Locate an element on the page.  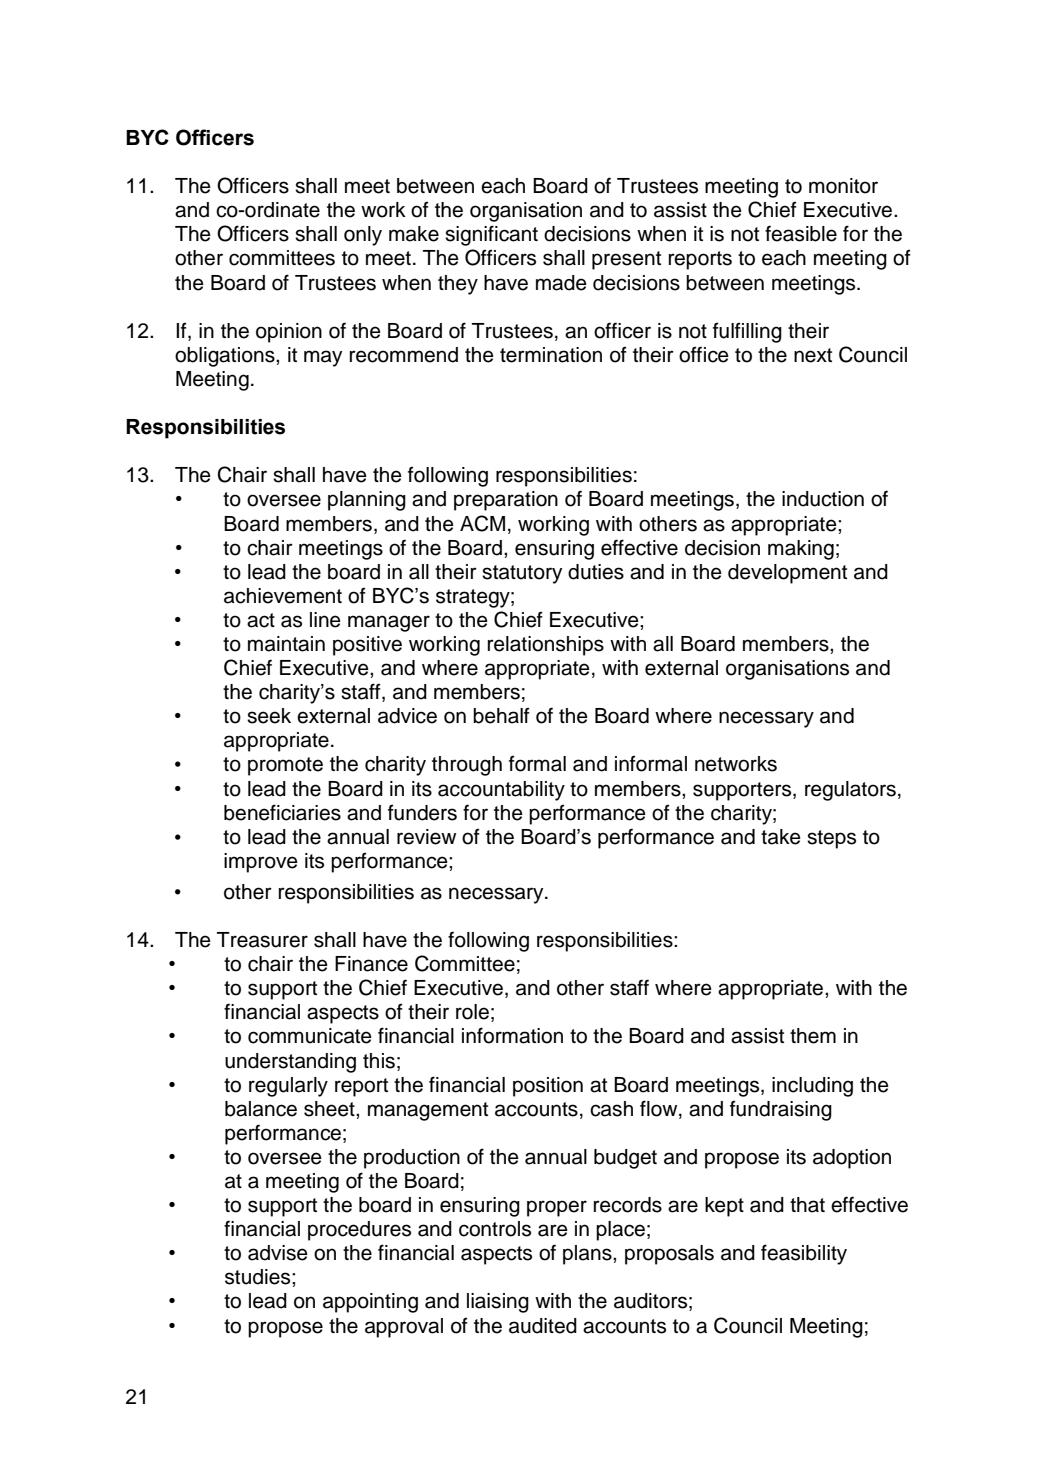
advise is located at coordinates (278, 1253).
